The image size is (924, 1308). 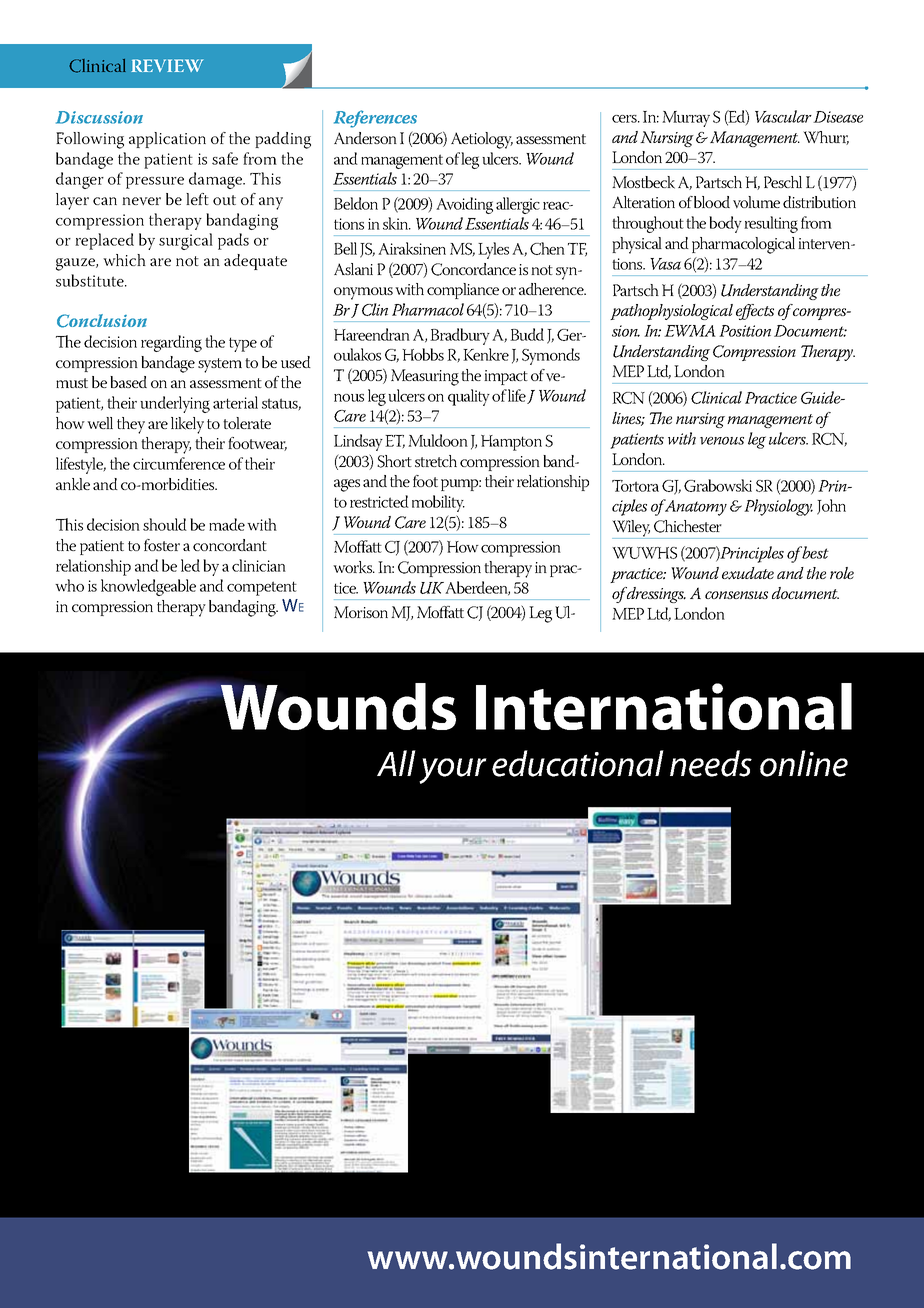 What do you see at coordinates (469, 397) in the image?
I see `quality` at bounding box center [469, 397].
